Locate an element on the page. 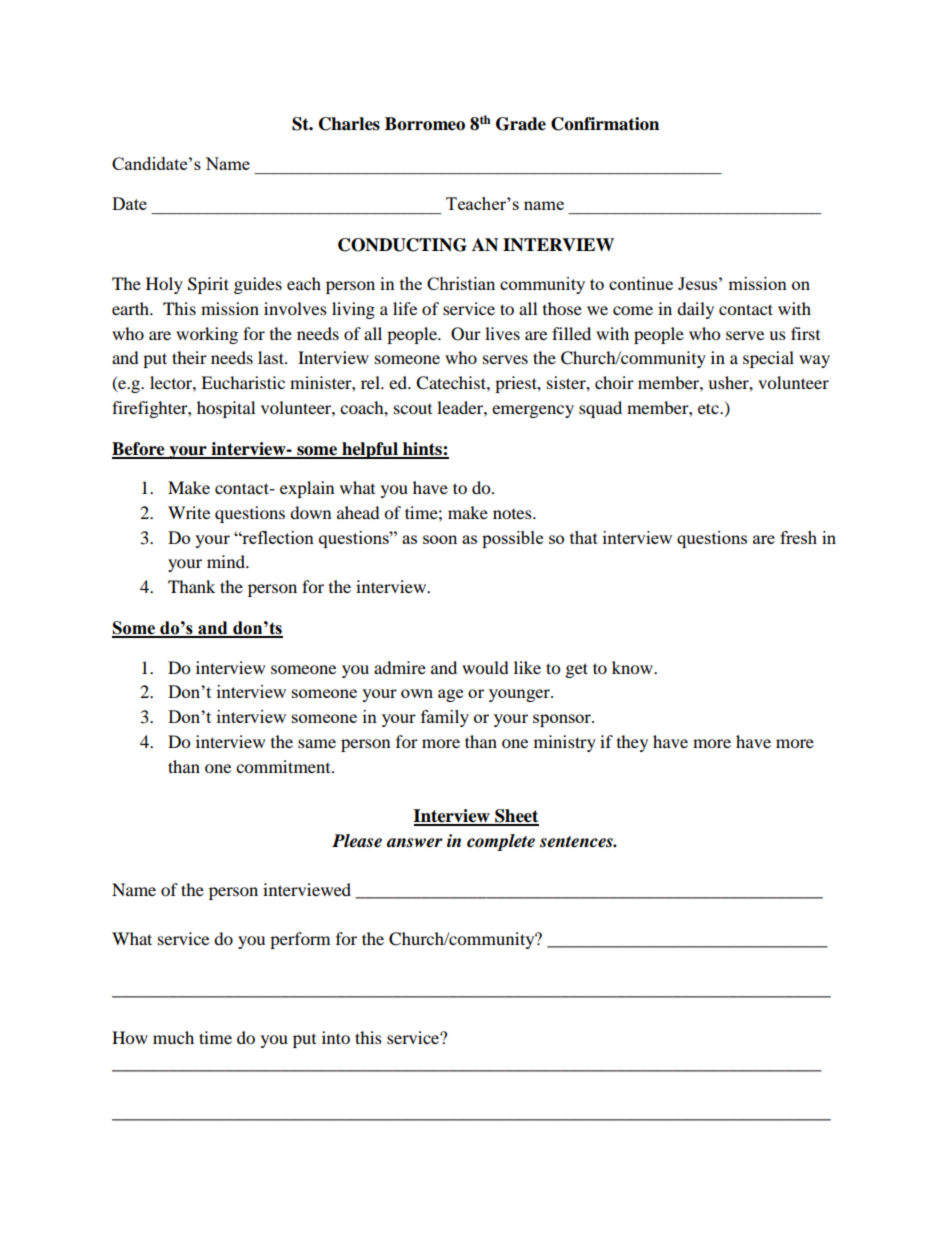 The width and height of the document is (952, 1233). special is located at coordinates (768, 359).
